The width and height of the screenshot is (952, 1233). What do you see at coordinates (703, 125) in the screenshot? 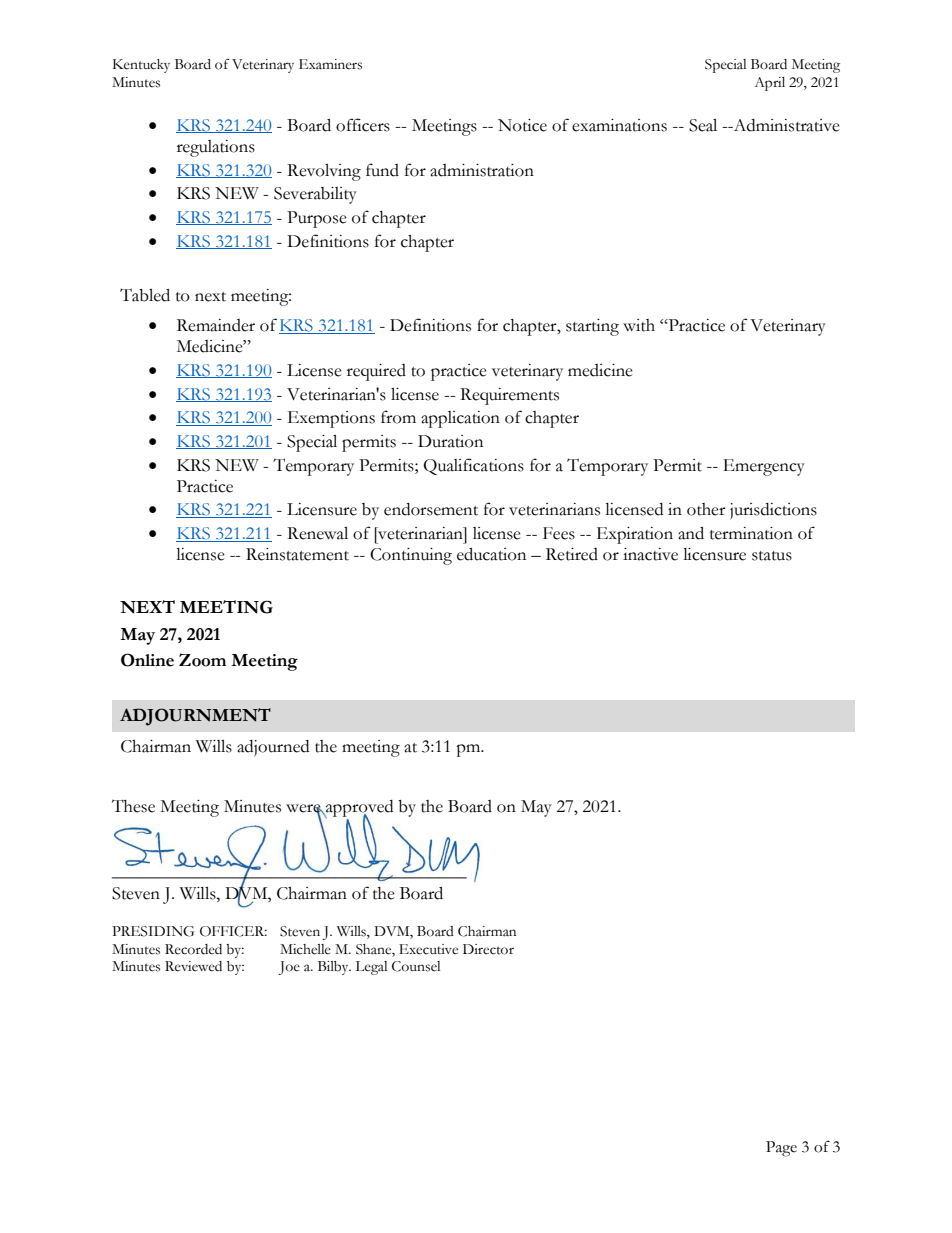
I see `Seal` at bounding box center [703, 125].
